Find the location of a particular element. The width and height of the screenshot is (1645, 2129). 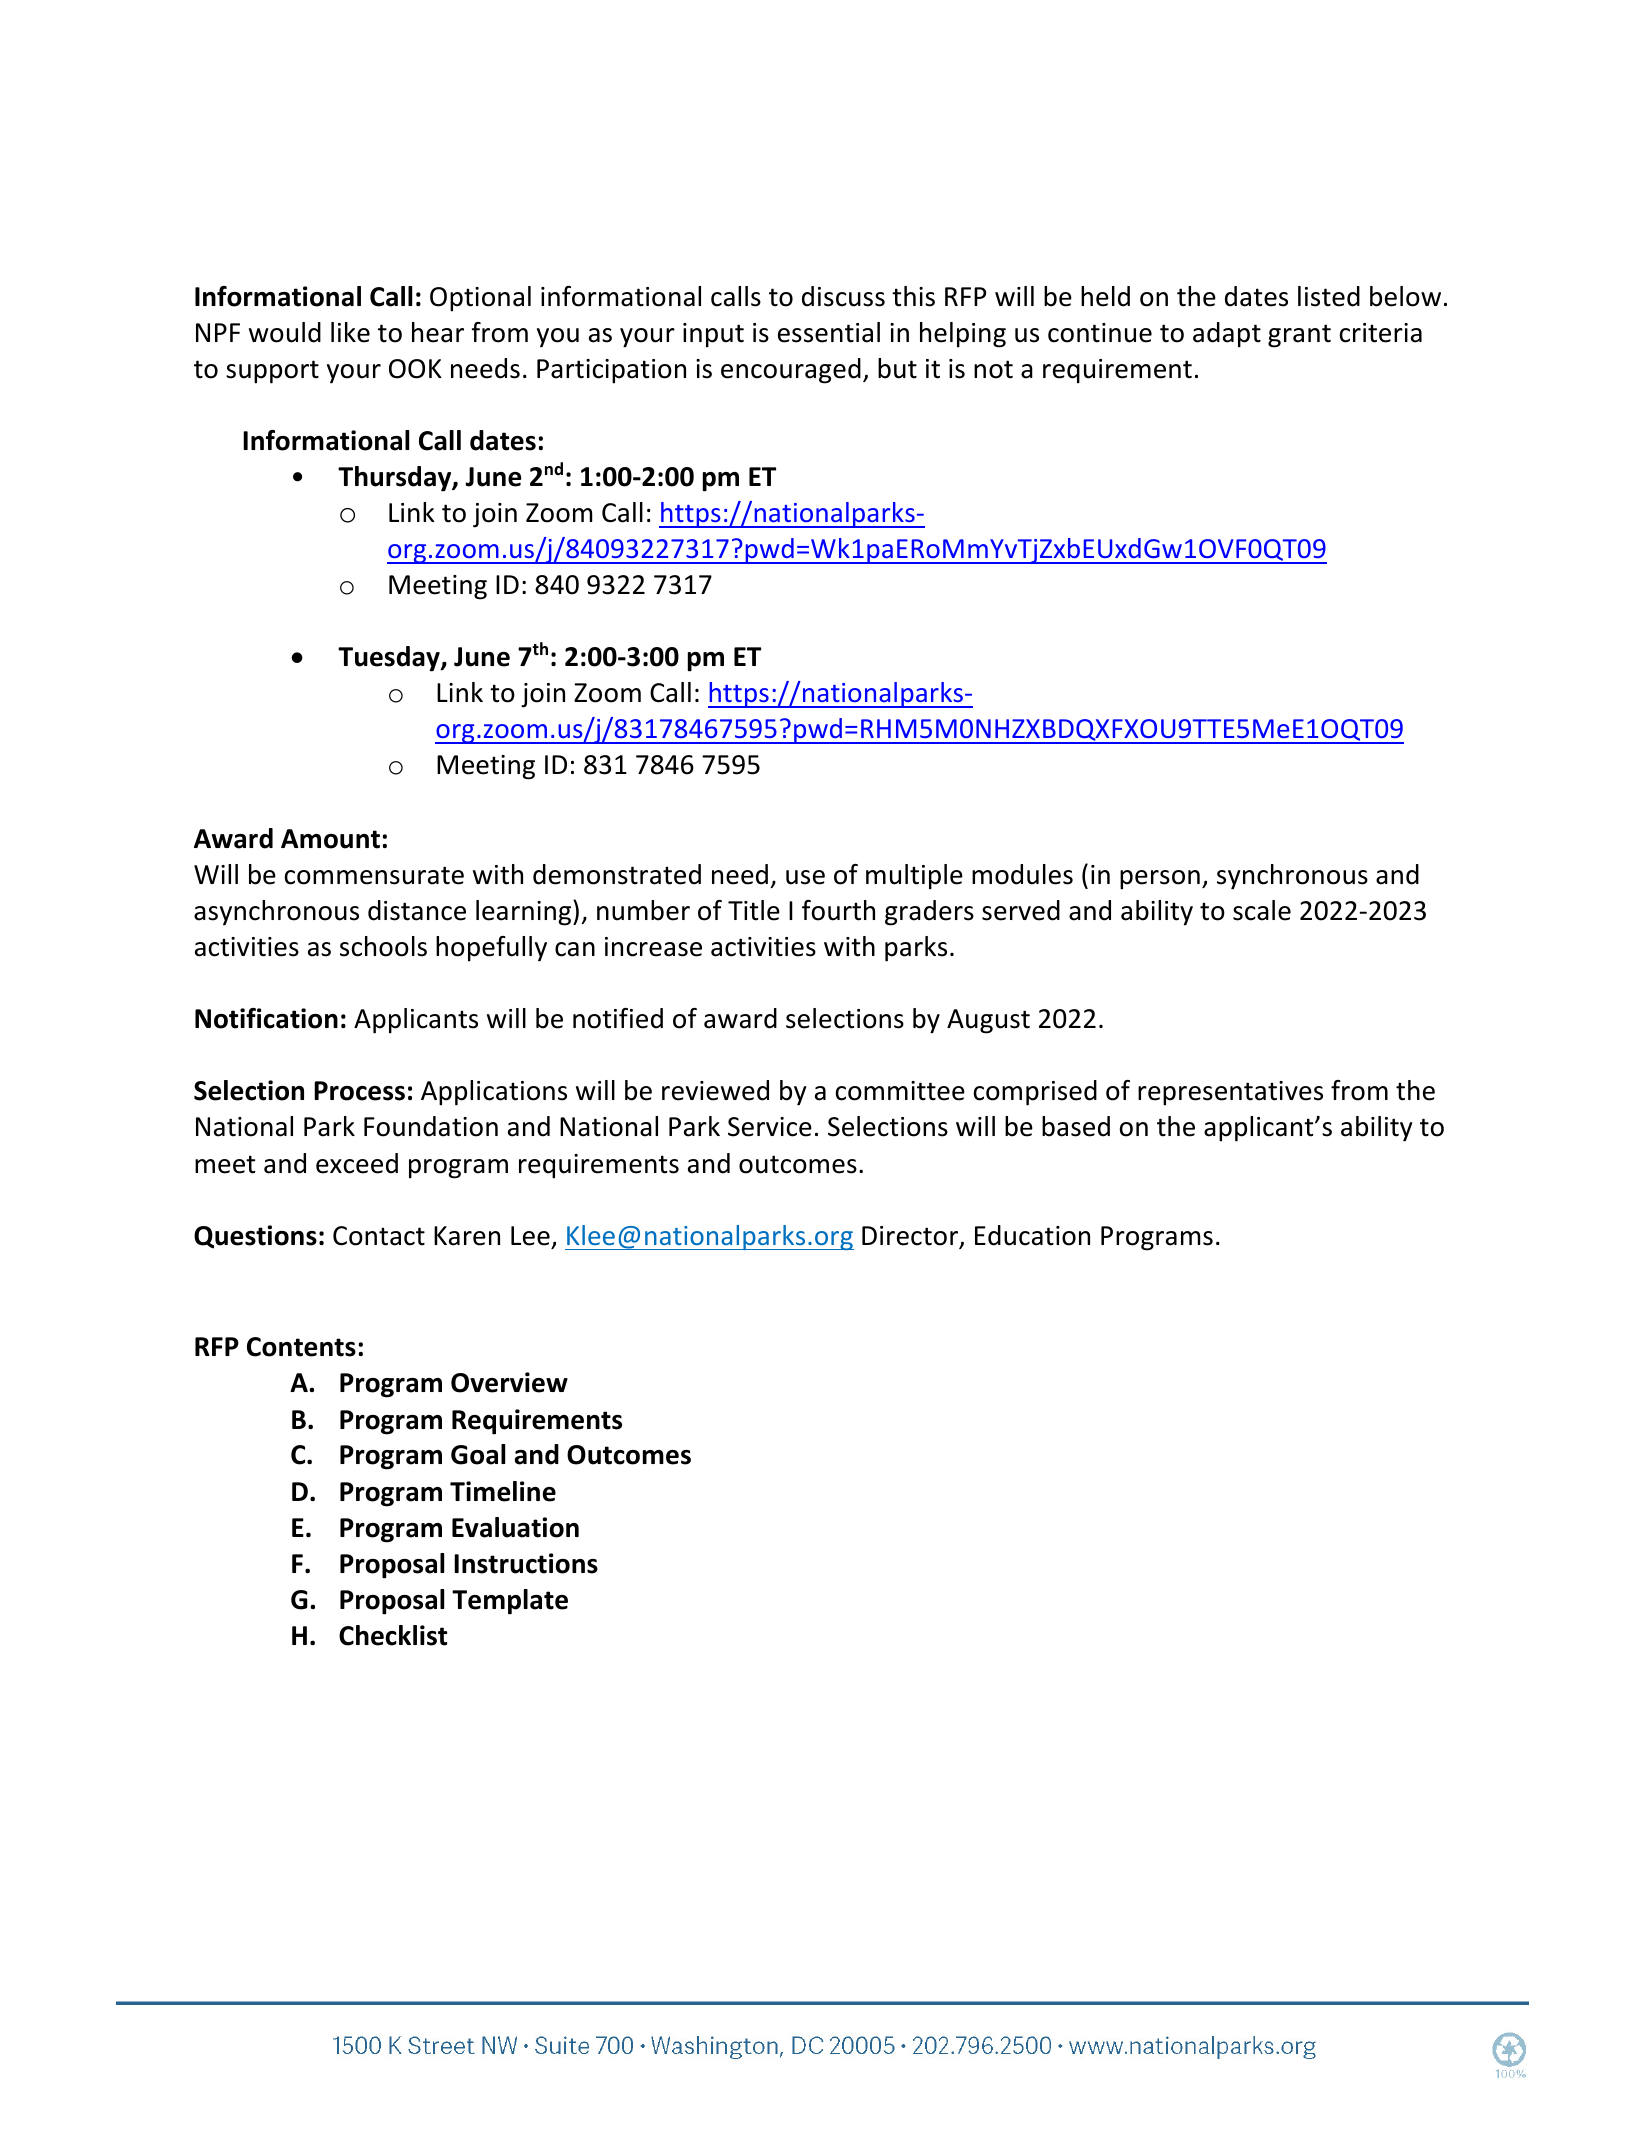

Checklist is located at coordinates (393, 1635).
